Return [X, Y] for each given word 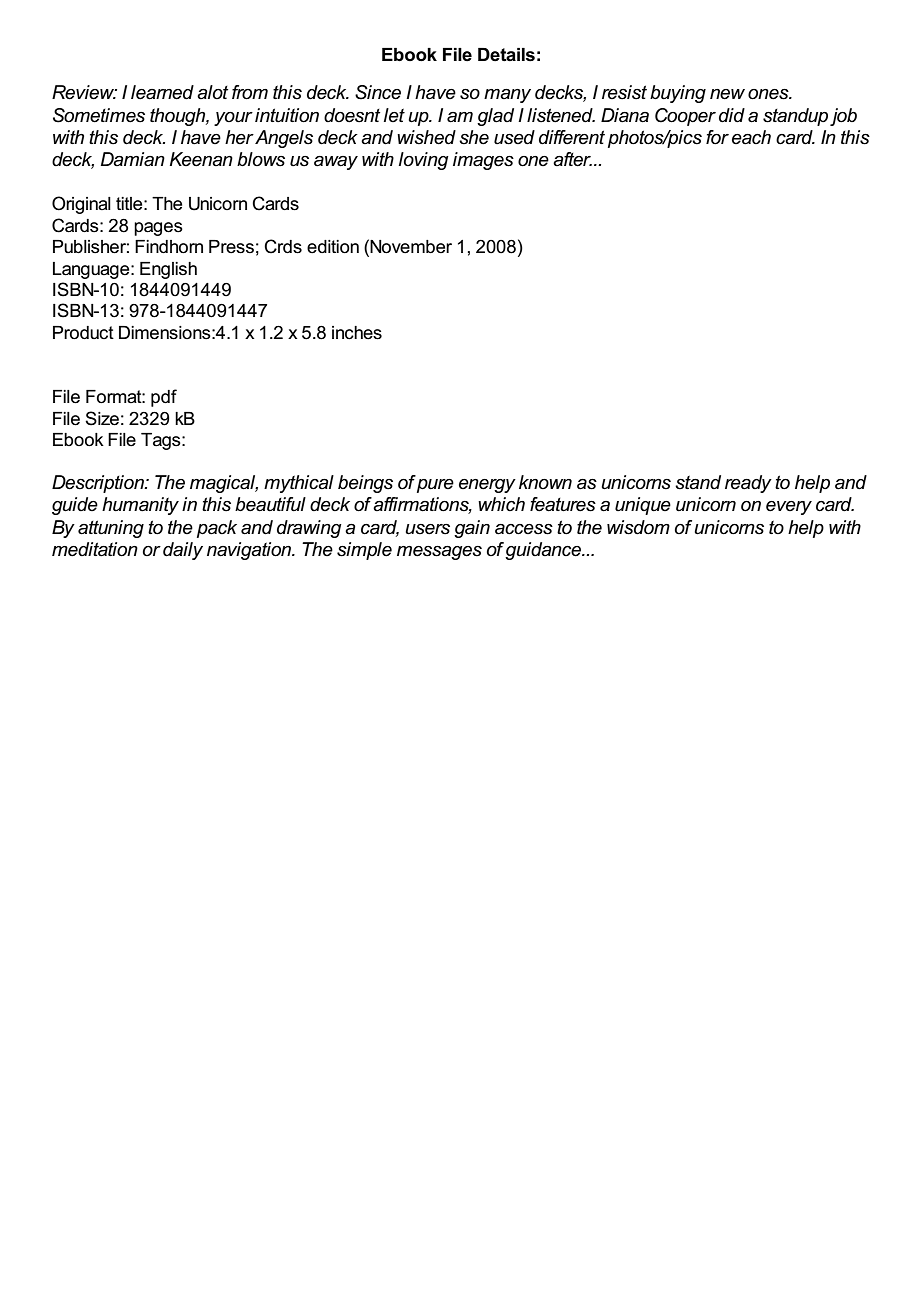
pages [158, 229]
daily [183, 551]
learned [162, 92]
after [572, 159]
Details [506, 55]
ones [769, 94]
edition [333, 247]
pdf [164, 398]
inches [357, 333]
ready [748, 484]
